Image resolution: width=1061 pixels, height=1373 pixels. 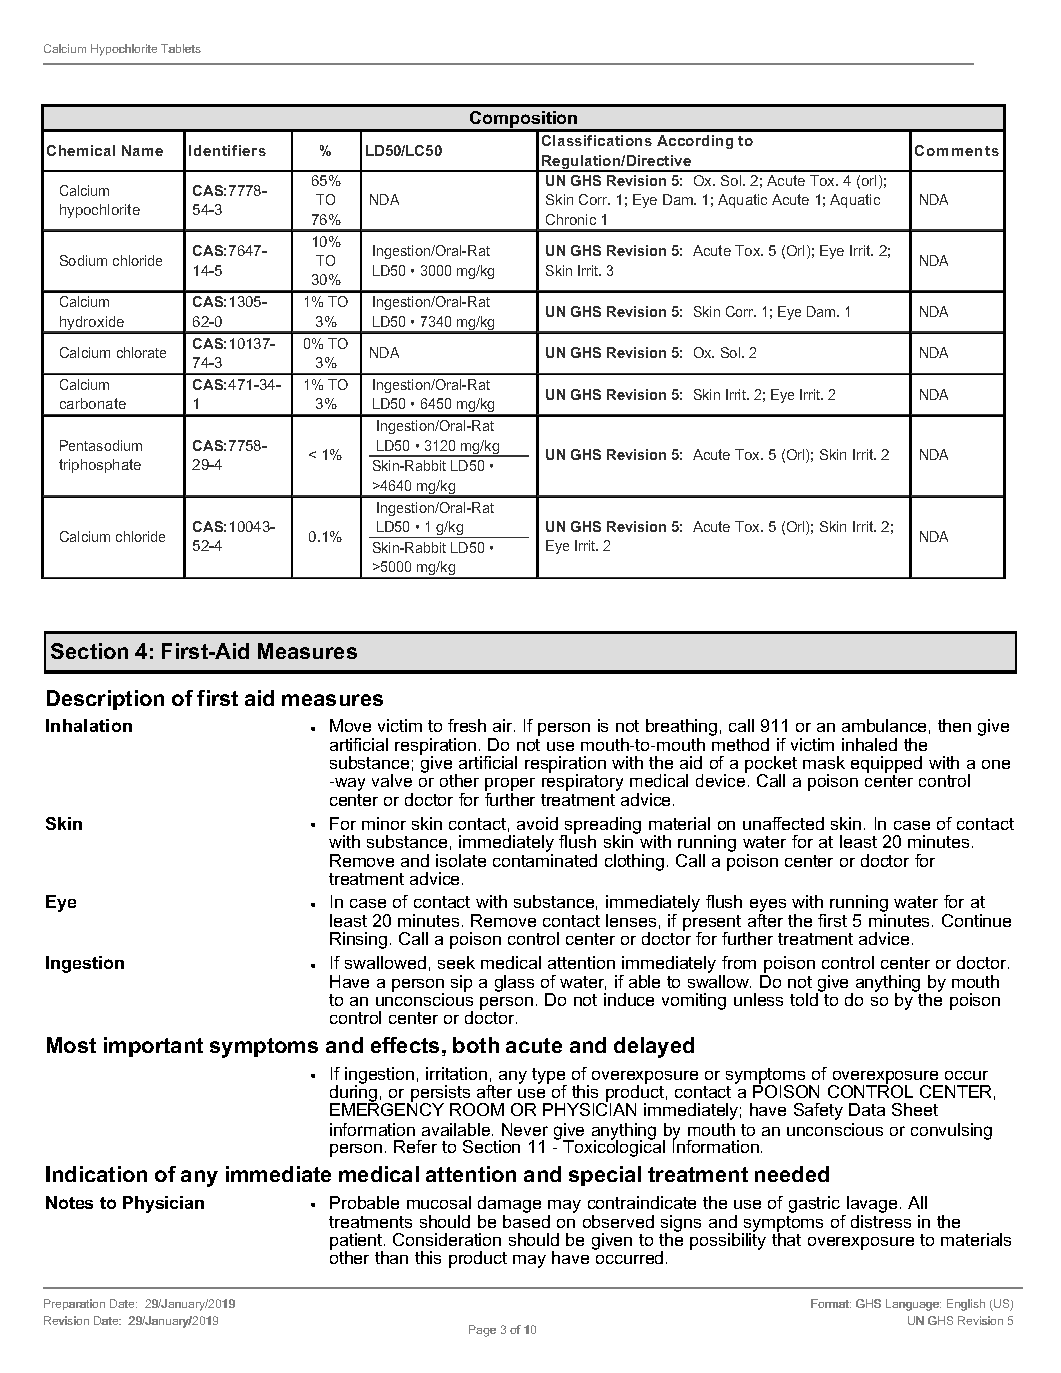 I want to click on fresh, so click(x=467, y=725).
